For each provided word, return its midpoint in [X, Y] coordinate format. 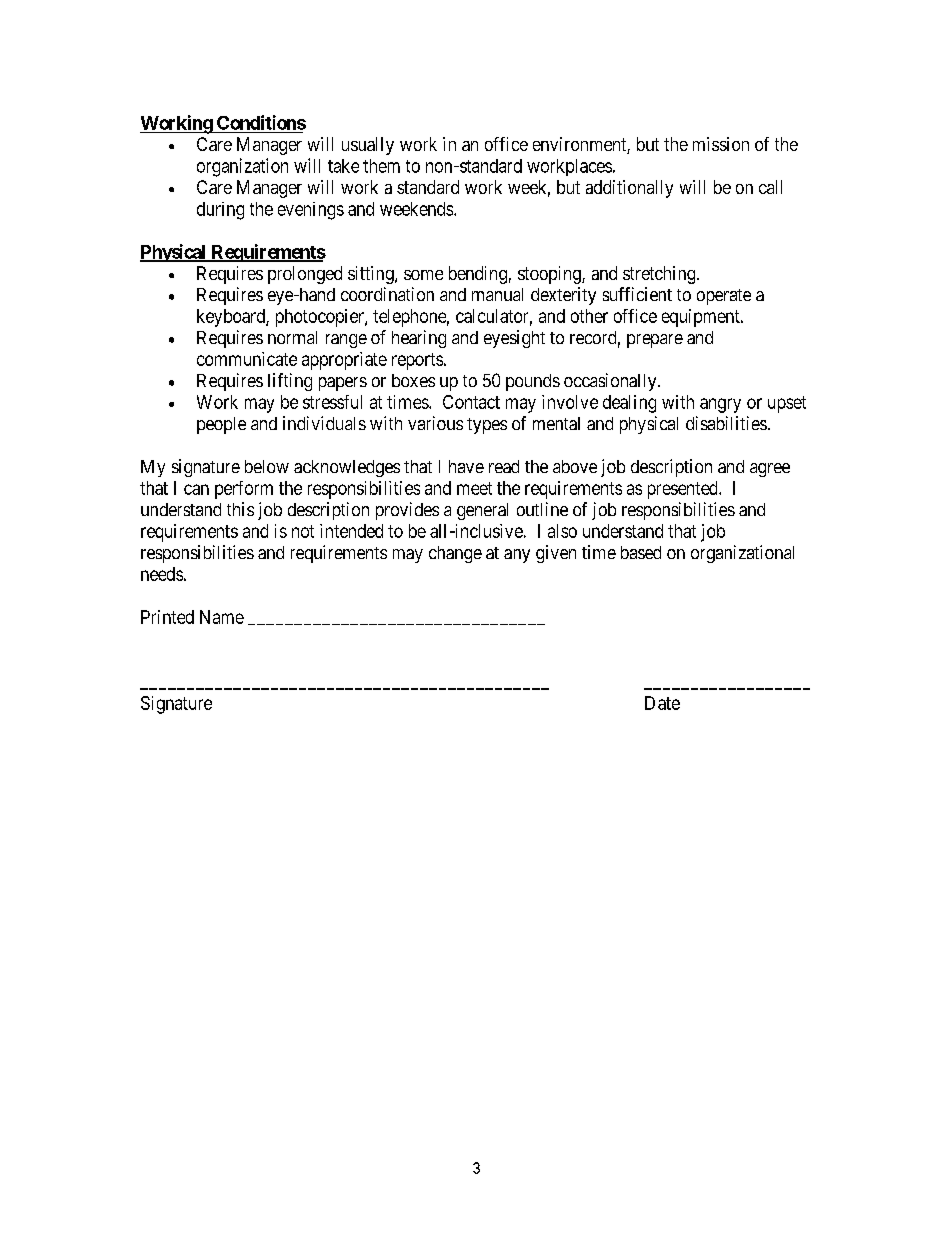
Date [662, 703]
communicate [247, 359]
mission [721, 144]
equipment [702, 318]
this [240, 509]
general [482, 511]
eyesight [514, 339]
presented [684, 490]
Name [222, 617]
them [381, 166]
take [343, 166]
